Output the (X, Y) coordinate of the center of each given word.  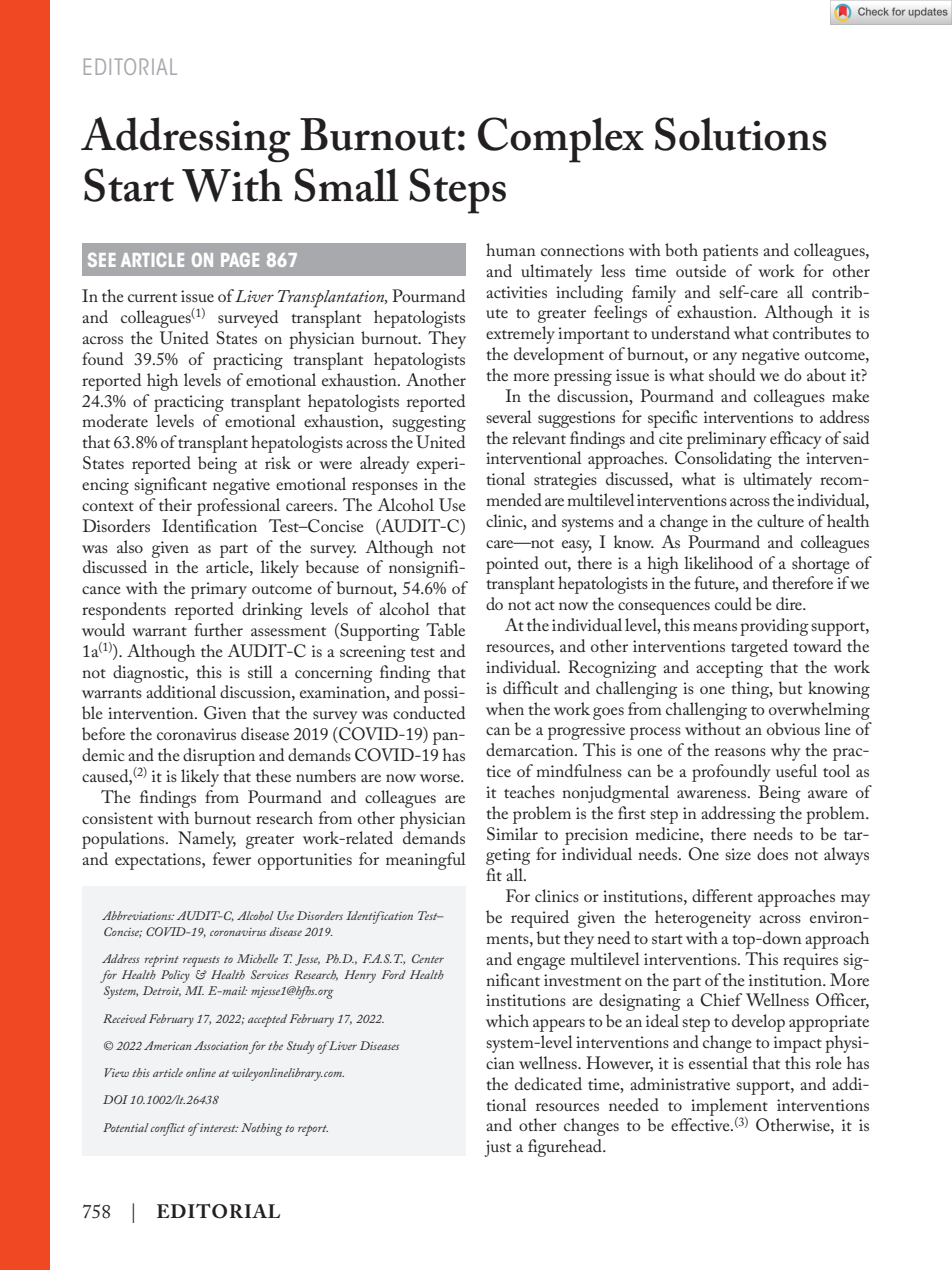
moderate (115, 420)
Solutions (741, 134)
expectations (159, 861)
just (498, 1148)
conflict (168, 1129)
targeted (759, 648)
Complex (561, 140)
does (772, 853)
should (732, 374)
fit (494, 874)
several (509, 416)
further (218, 629)
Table (445, 629)
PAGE (240, 260)
